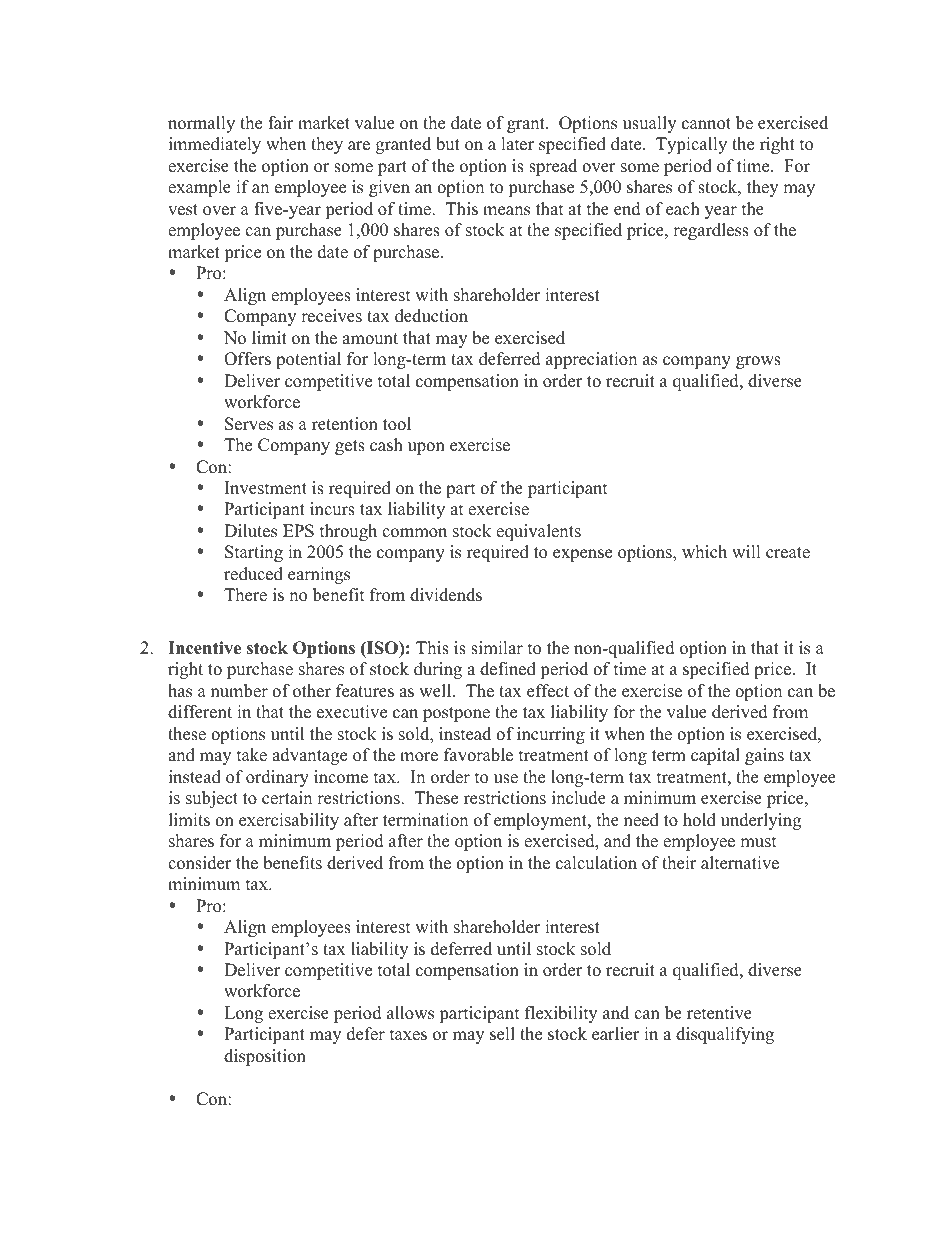  I want to click on dividends, so click(446, 595).
